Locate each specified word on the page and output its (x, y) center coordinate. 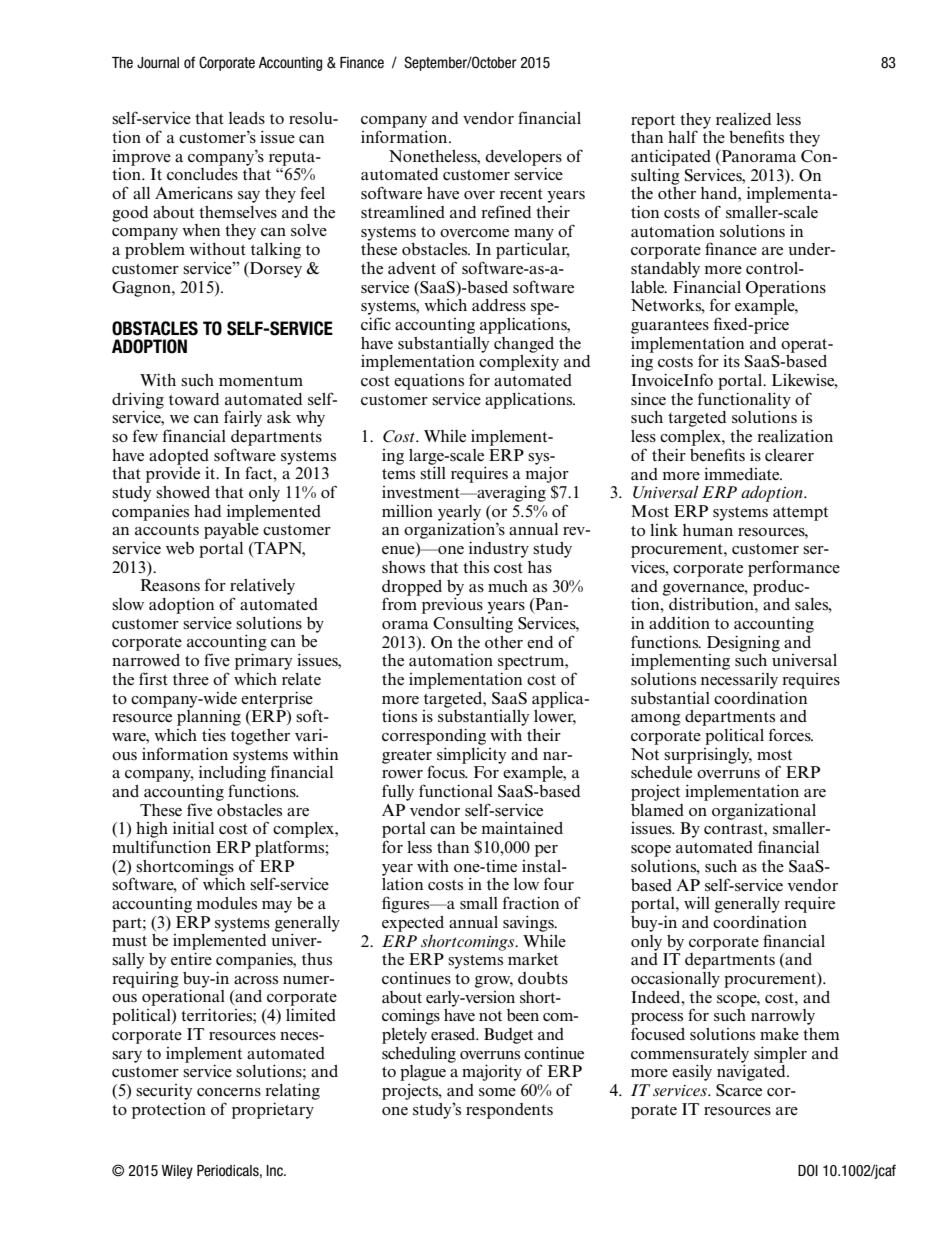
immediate (743, 474)
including (232, 772)
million (407, 511)
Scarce (739, 1090)
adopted (179, 458)
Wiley (177, 1172)
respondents (509, 1111)
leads (247, 118)
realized (743, 119)
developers (523, 159)
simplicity (471, 755)
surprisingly (708, 755)
